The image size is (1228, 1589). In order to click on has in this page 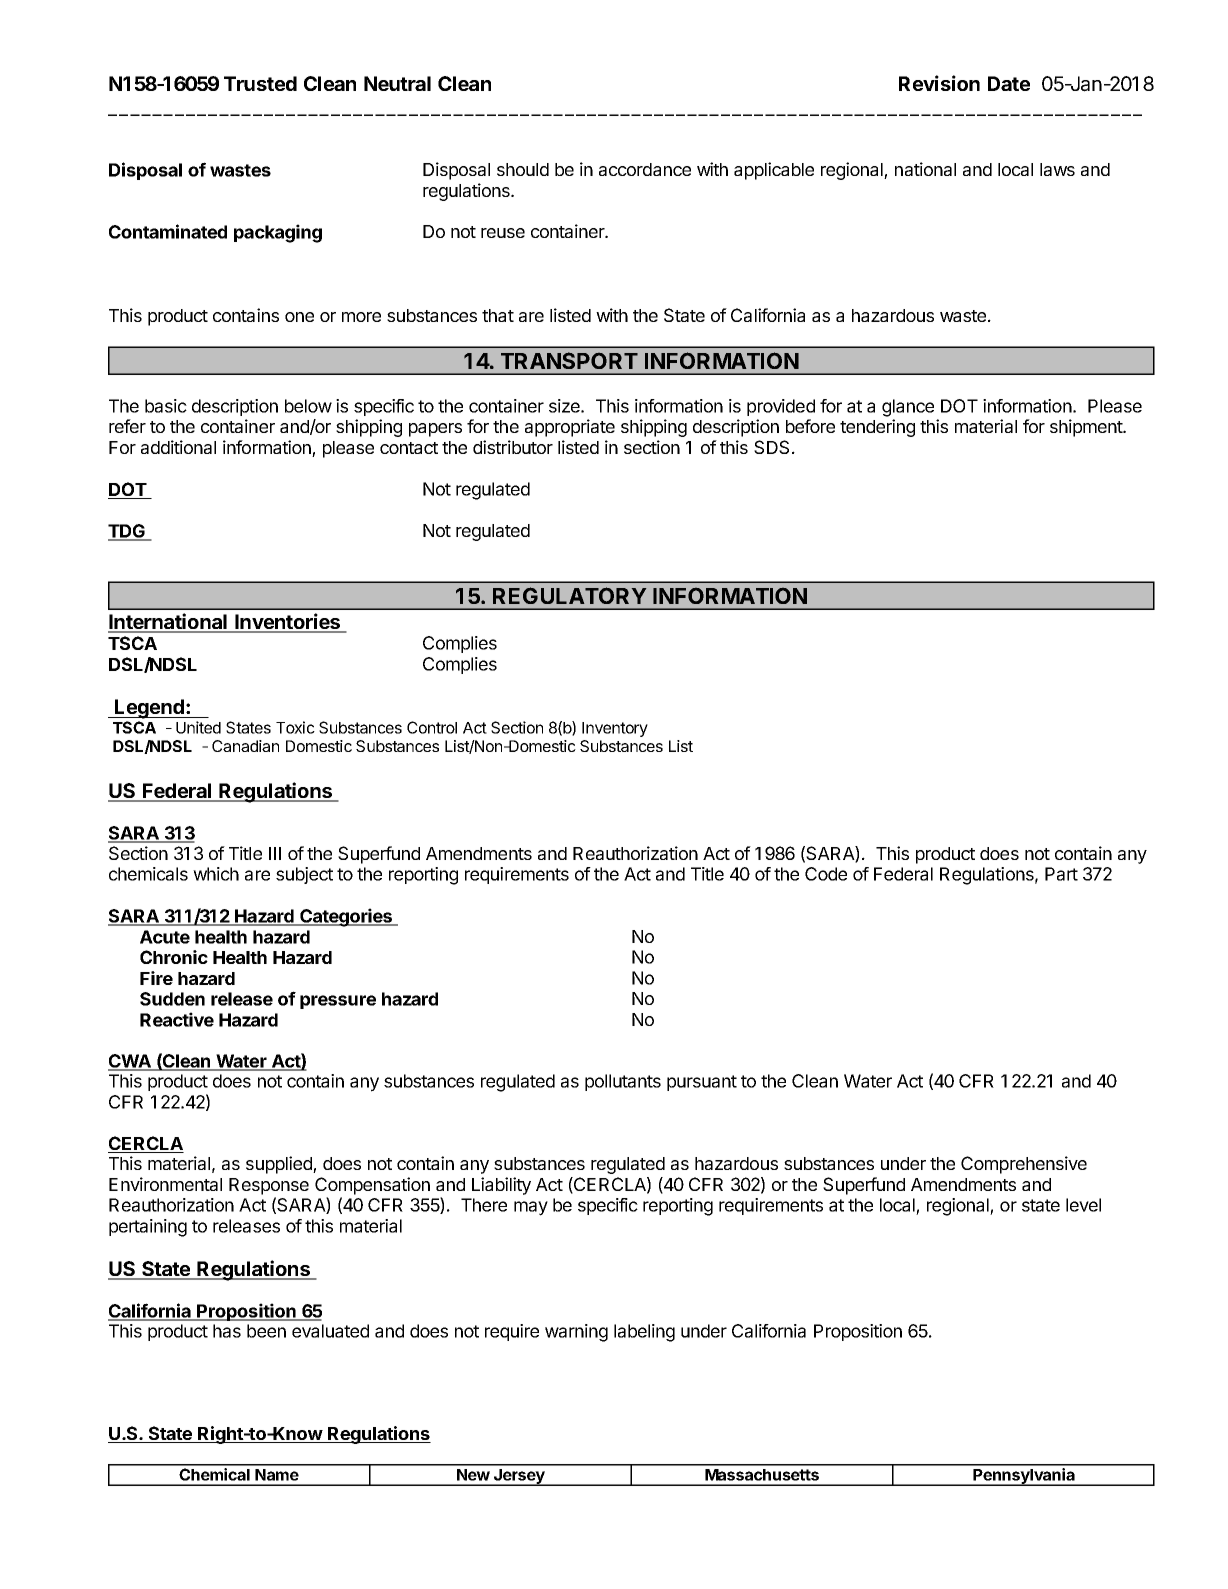, I will do `click(227, 1331)`.
